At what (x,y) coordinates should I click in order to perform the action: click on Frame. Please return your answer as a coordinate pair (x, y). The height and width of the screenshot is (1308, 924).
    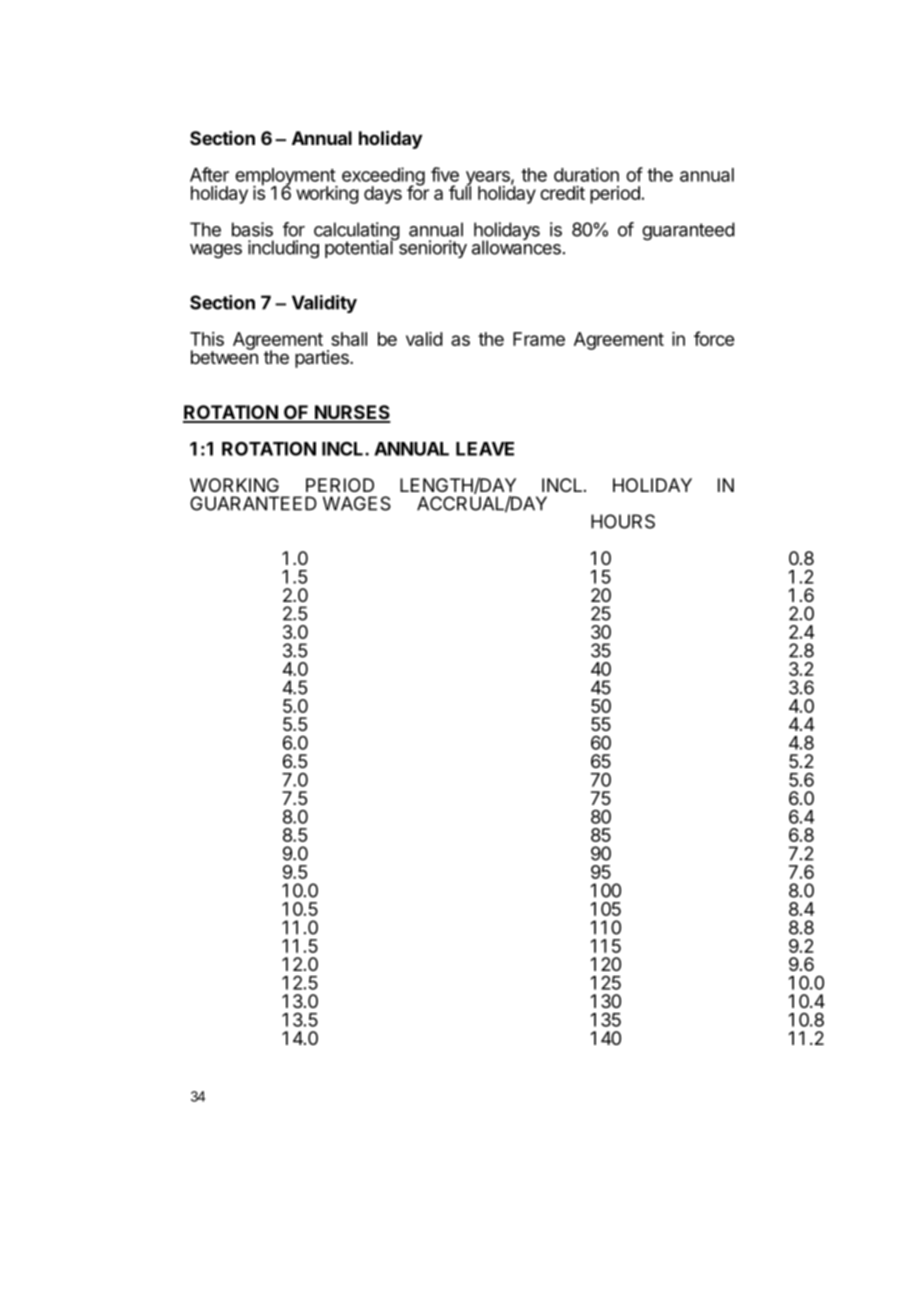
    Looking at the image, I should click on (539, 339).
